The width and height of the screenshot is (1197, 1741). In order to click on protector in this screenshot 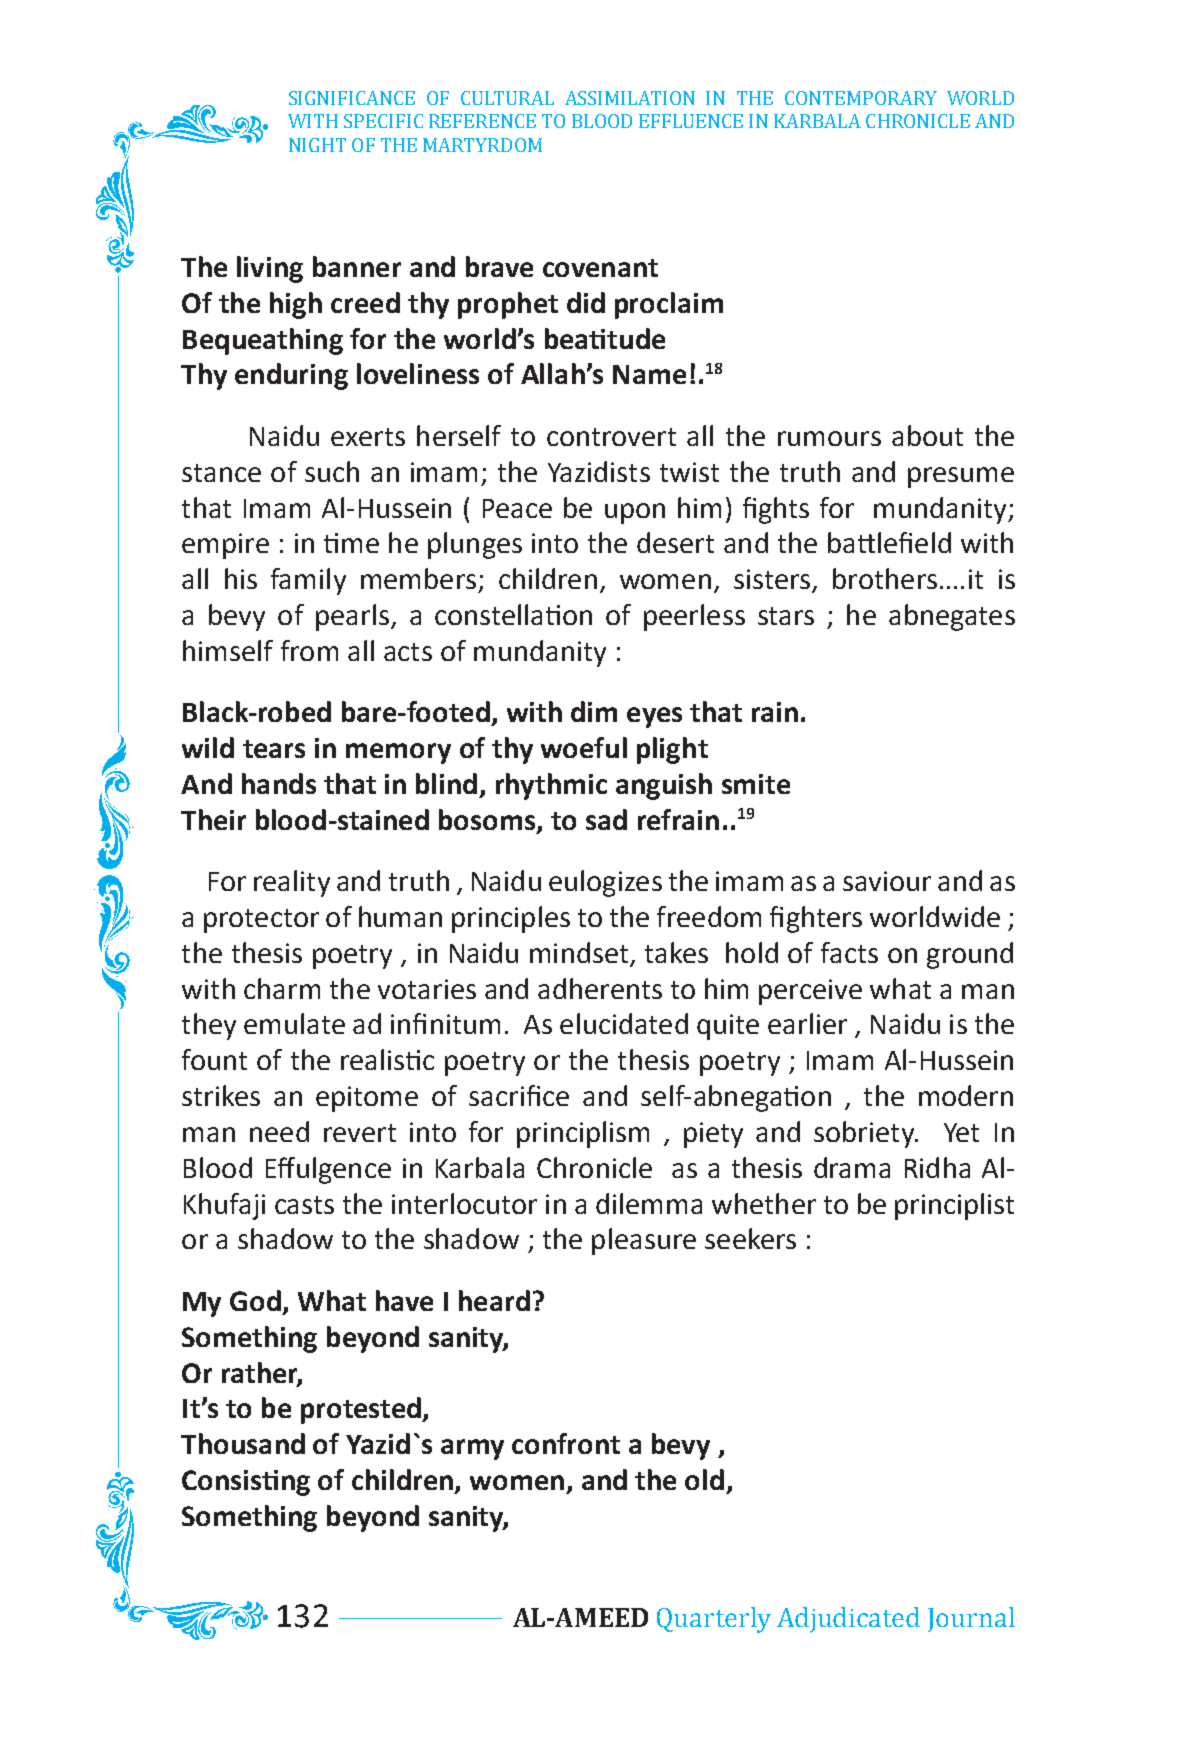, I will do `click(261, 921)`.
